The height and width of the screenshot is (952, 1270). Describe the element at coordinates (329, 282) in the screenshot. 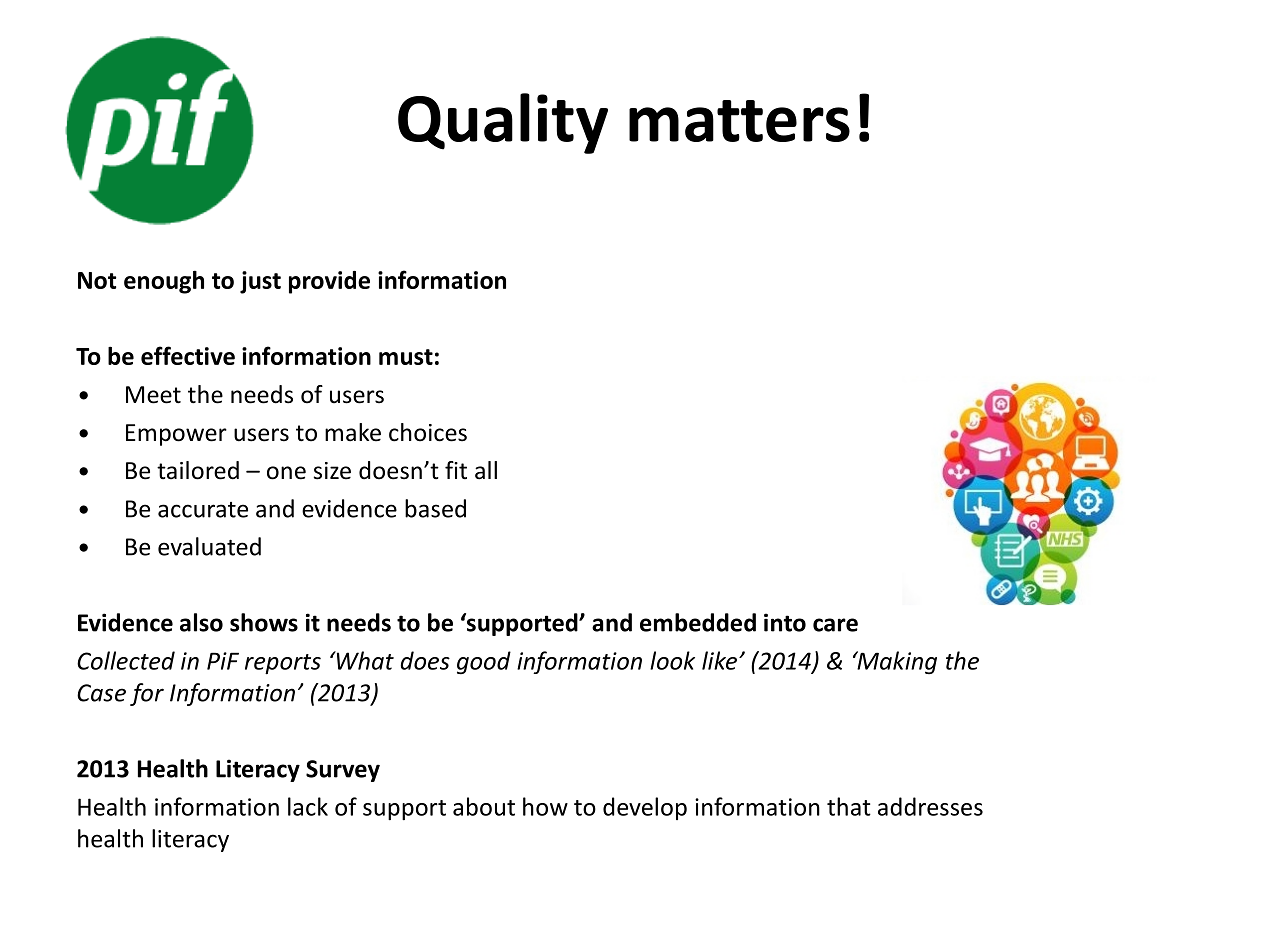

I see `provide` at that location.
